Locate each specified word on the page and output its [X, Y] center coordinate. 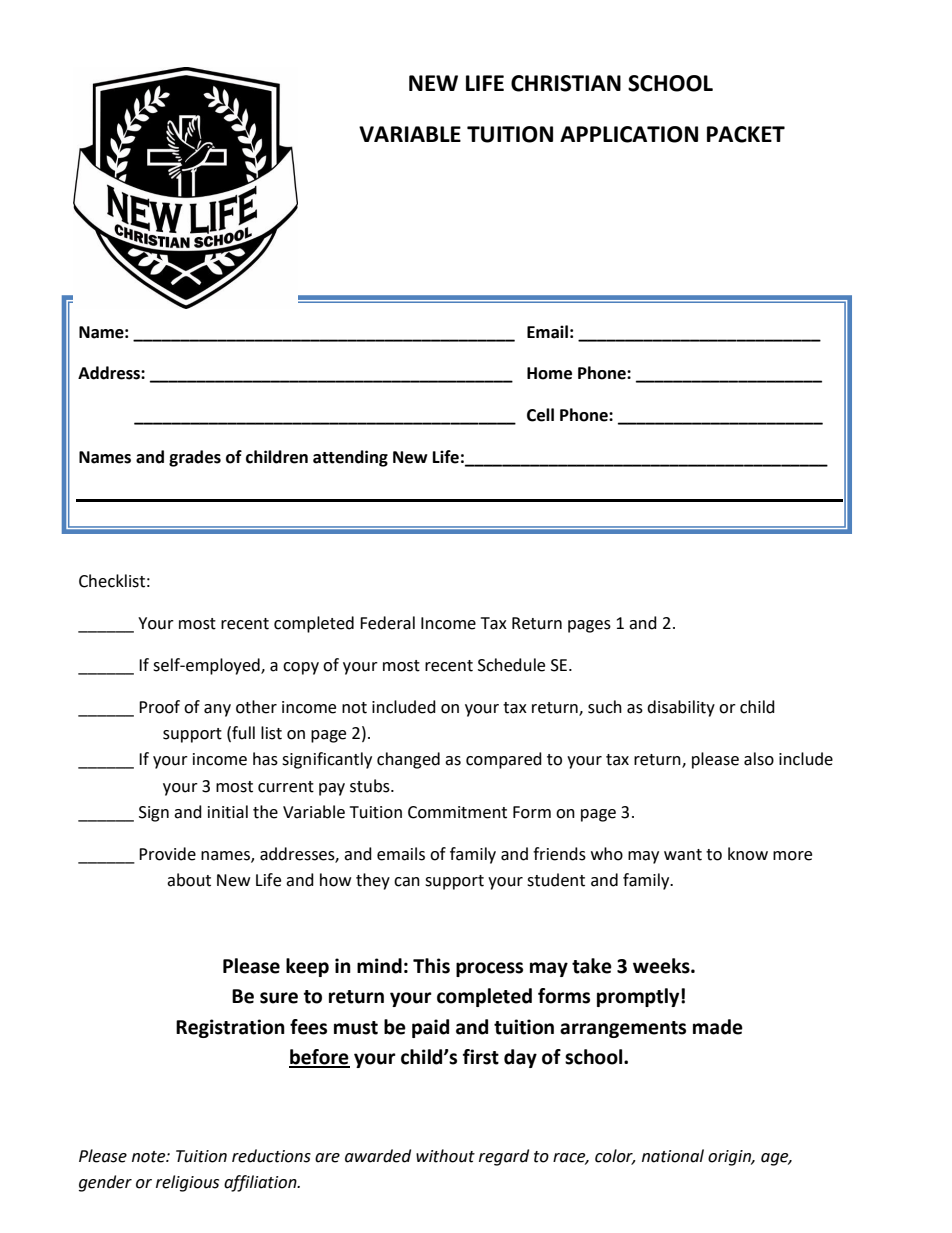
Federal [387, 623]
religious [187, 1183]
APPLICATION [629, 134]
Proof [159, 707]
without [445, 1156]
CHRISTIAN [566, 83]
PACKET [746, 134]
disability [681, 708]
